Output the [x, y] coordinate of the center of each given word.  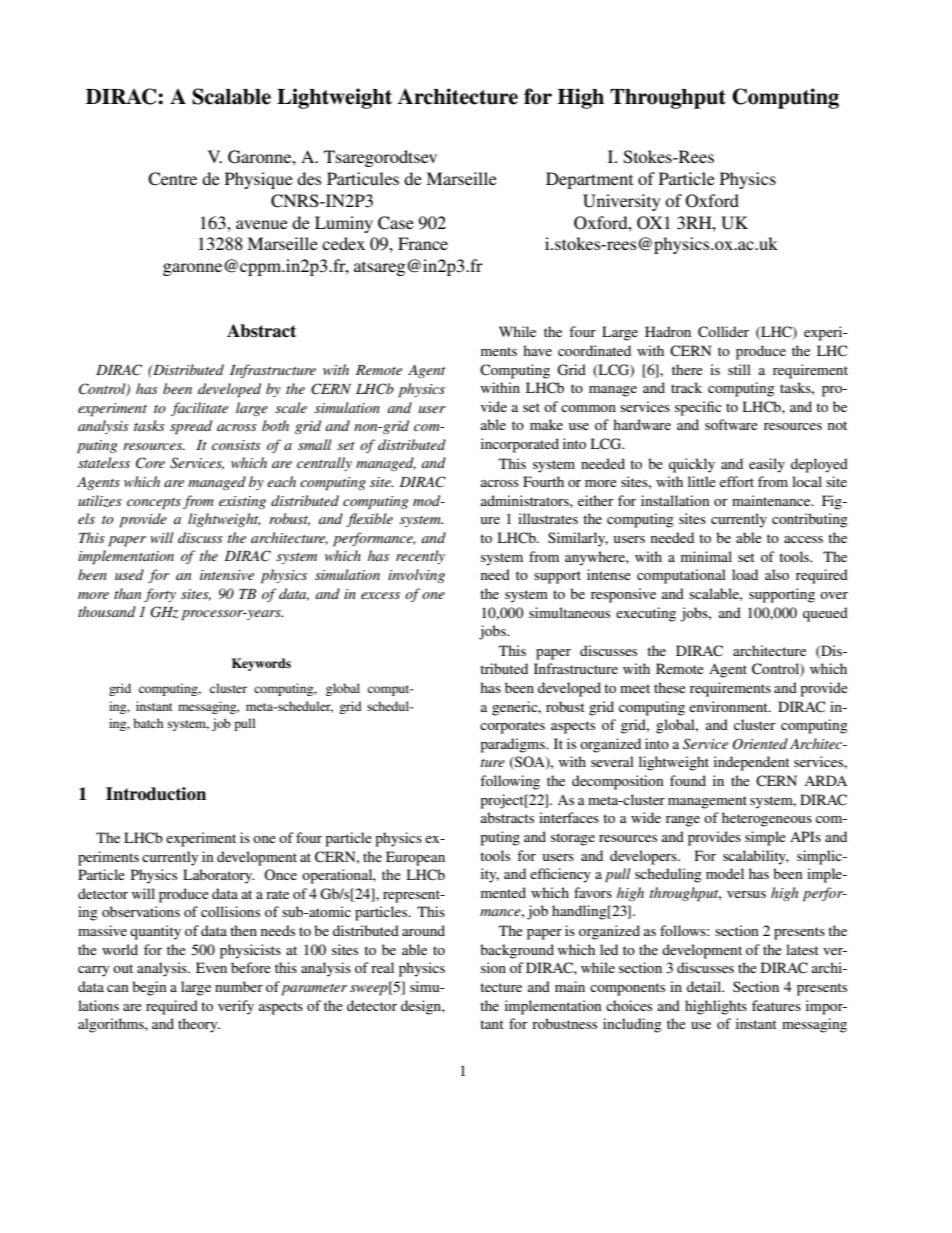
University [622, 202]
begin [149, 988]
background [517, 951]
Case [396, 223]
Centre [172, 179]
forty [160, 595]
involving [416, 576]
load [745, 574]
